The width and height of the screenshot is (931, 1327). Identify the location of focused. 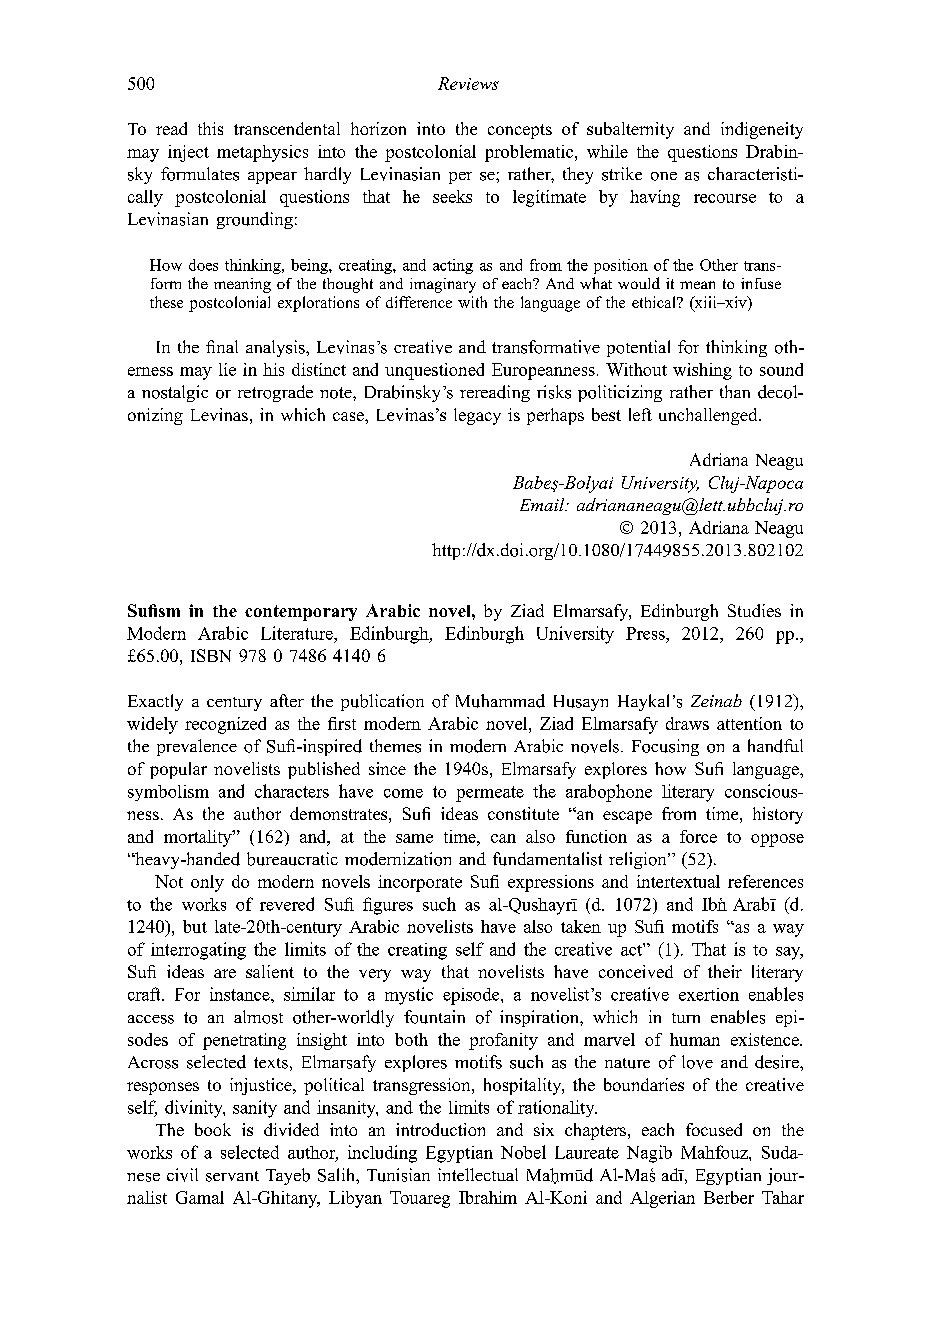
(714, 1129).
